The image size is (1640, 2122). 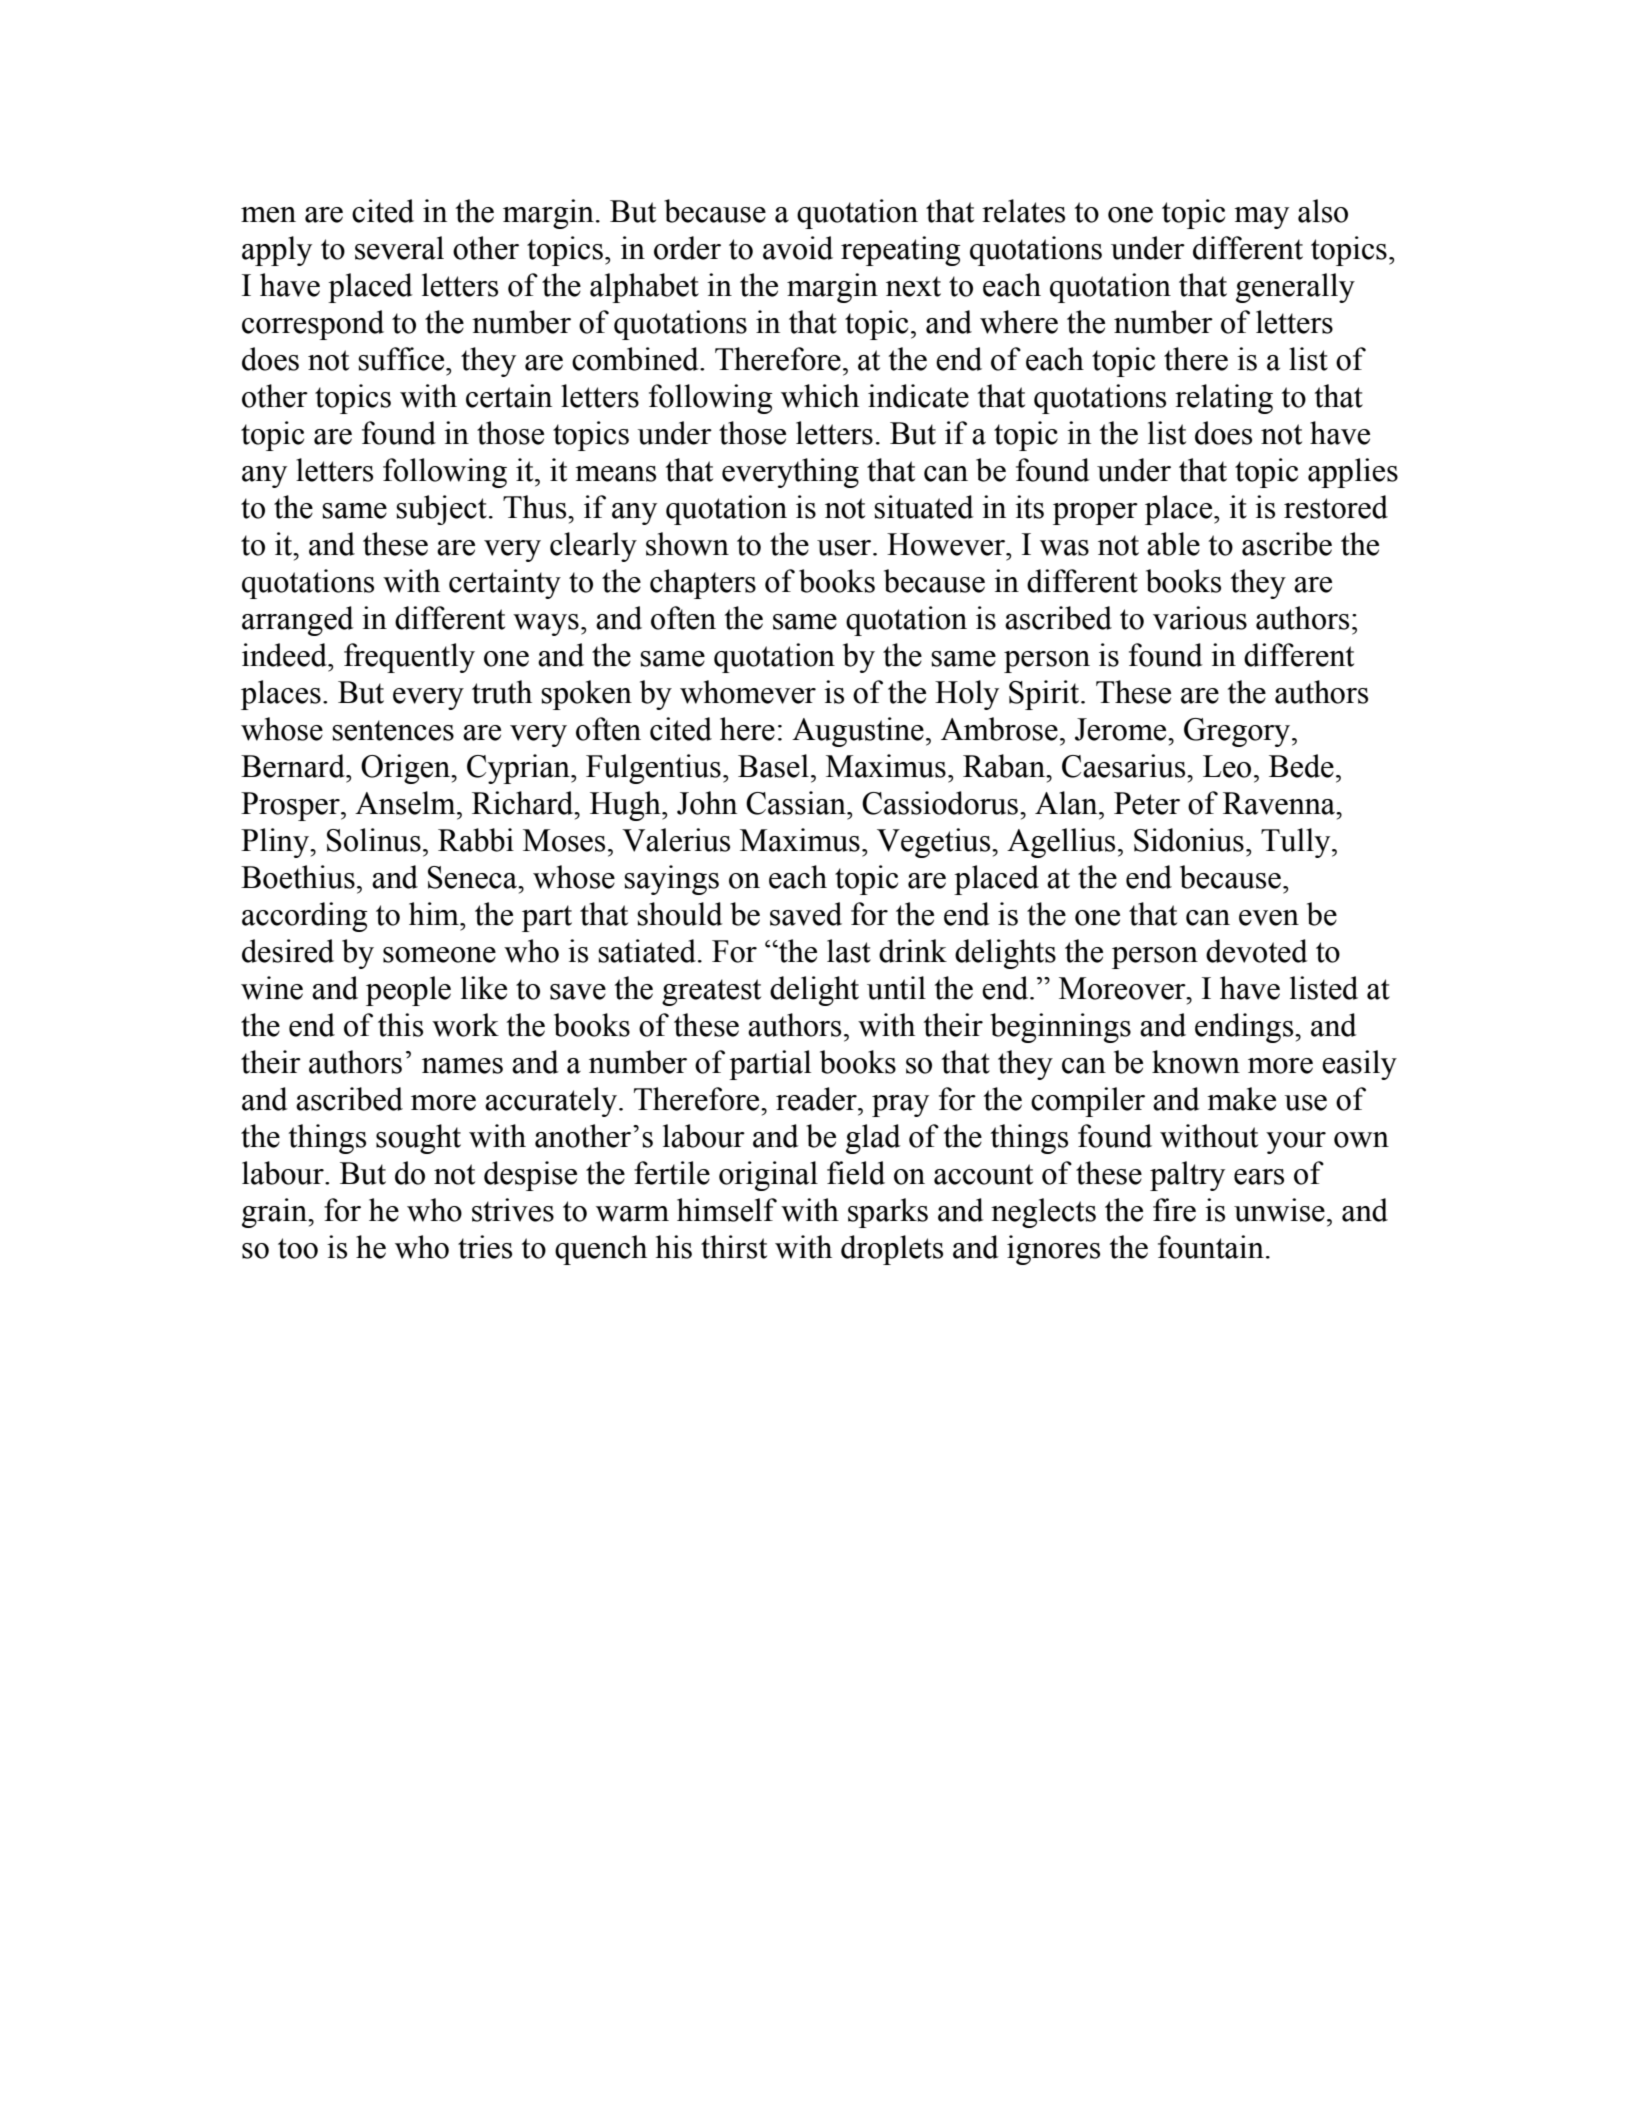 I want to click on several, so click(x=399, y=248).
